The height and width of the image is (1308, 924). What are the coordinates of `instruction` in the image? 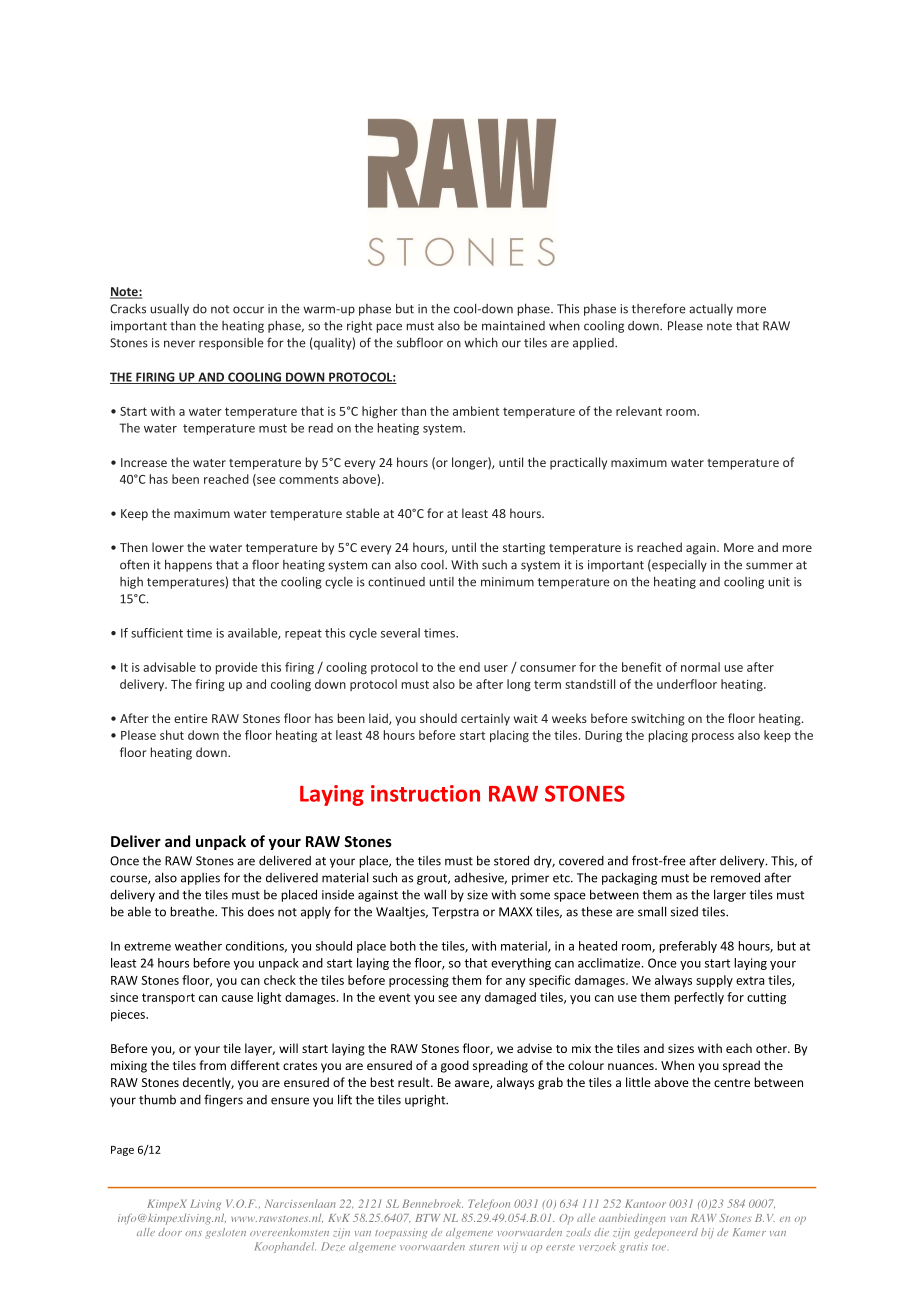 It's located at (425, 793).
